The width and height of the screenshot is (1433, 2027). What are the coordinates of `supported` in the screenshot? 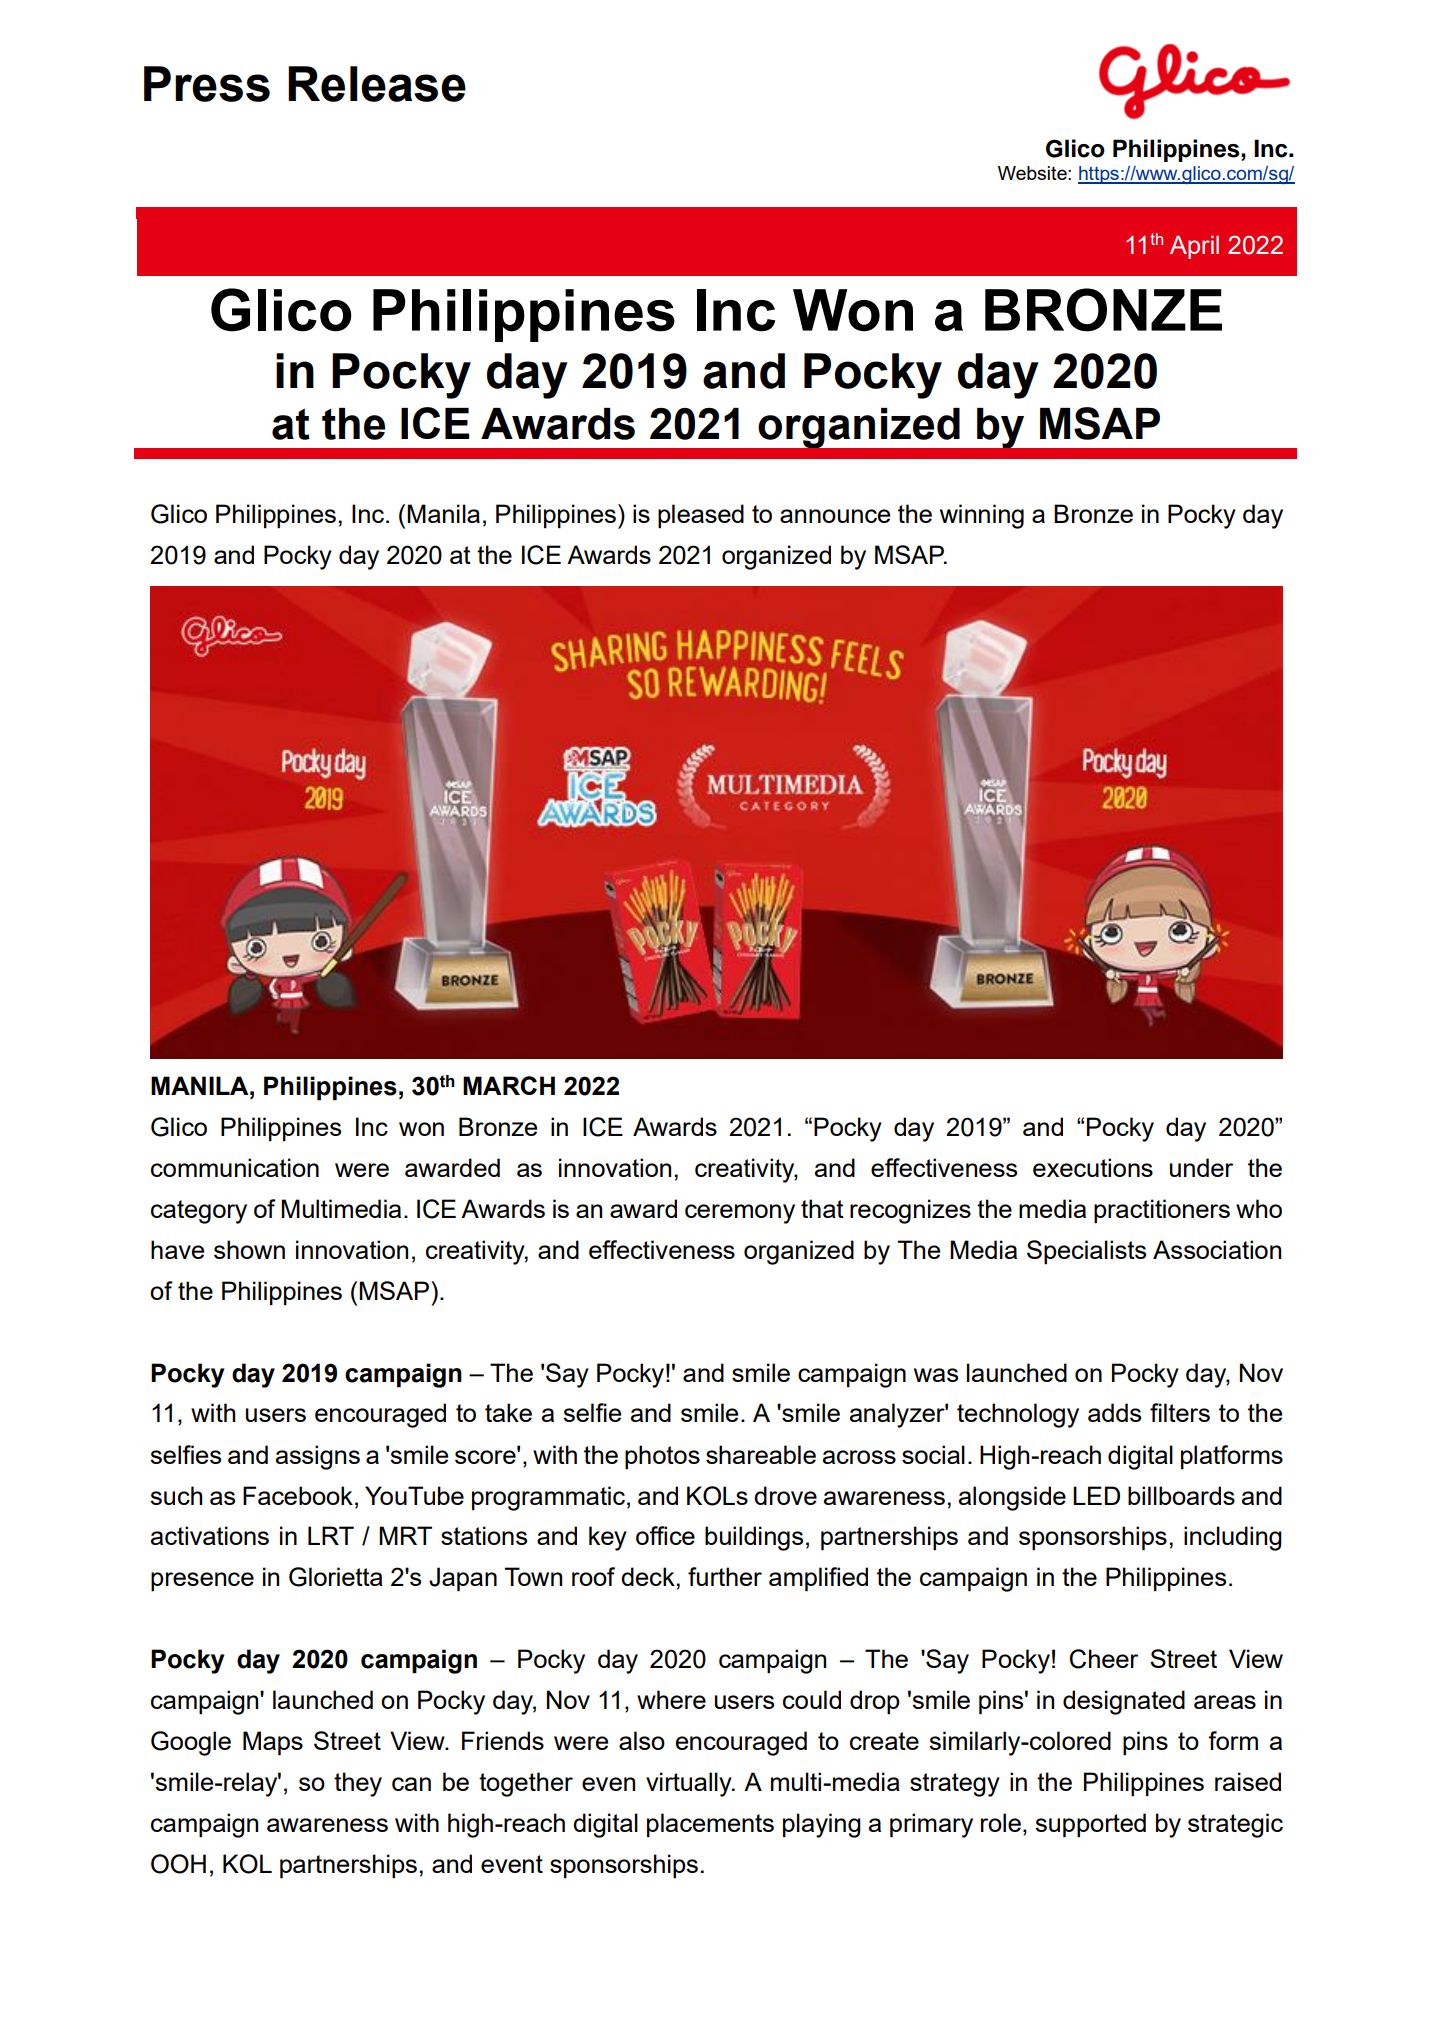 It's located at (1090, 1825).
